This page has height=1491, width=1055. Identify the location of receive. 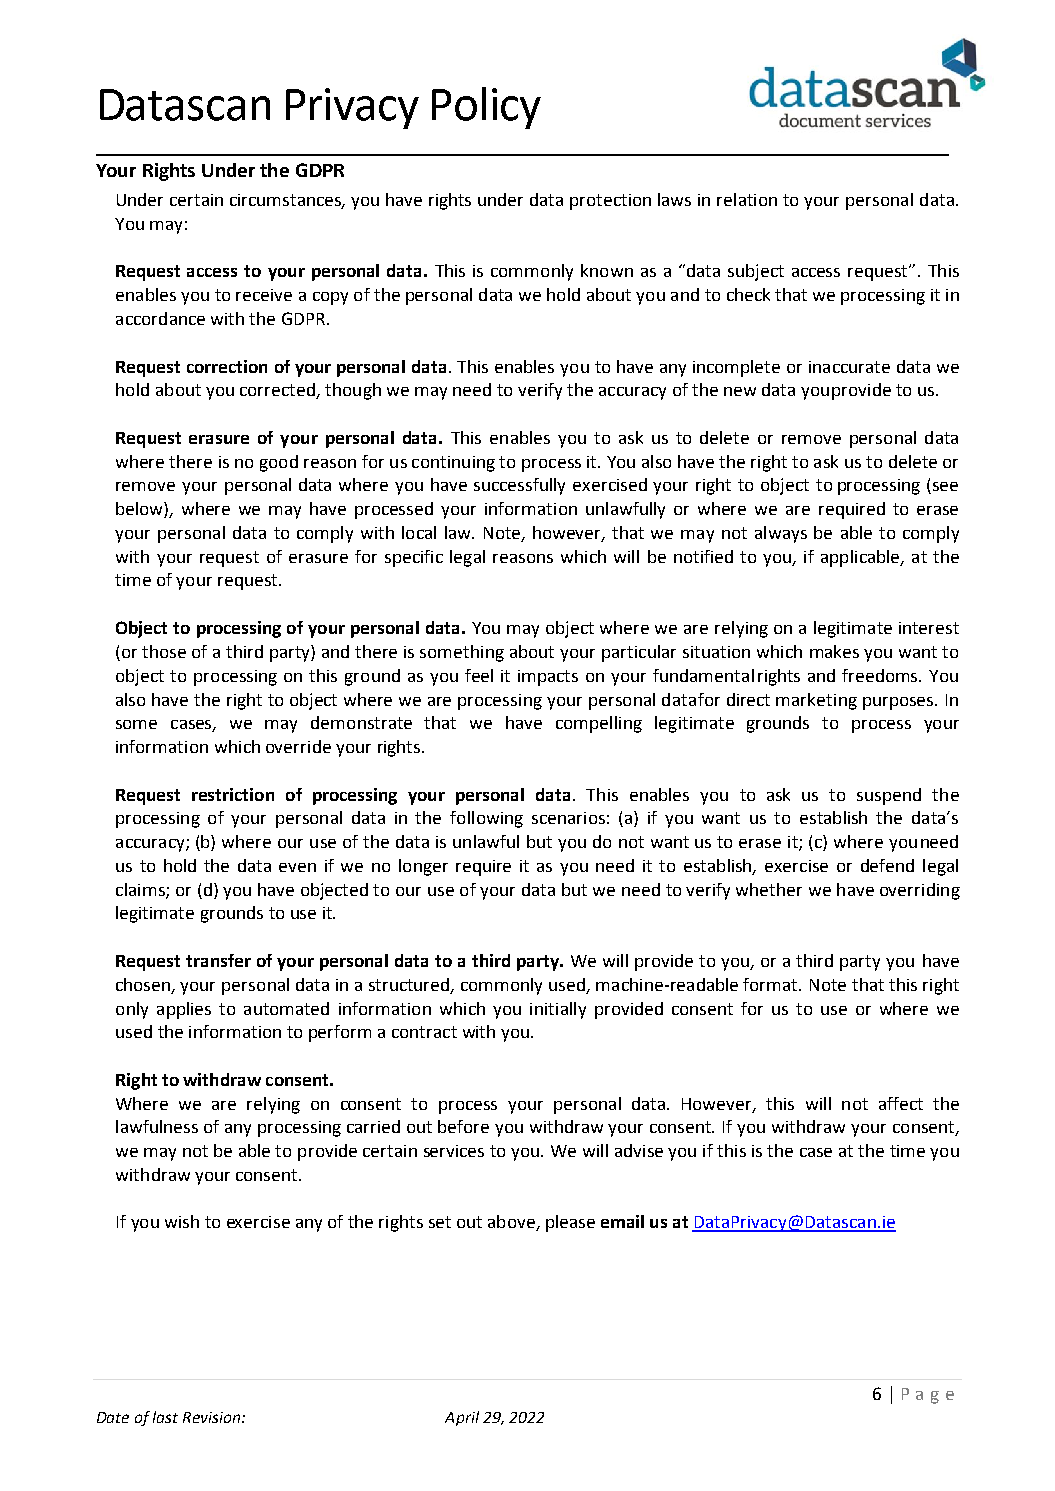
(264, 295).
